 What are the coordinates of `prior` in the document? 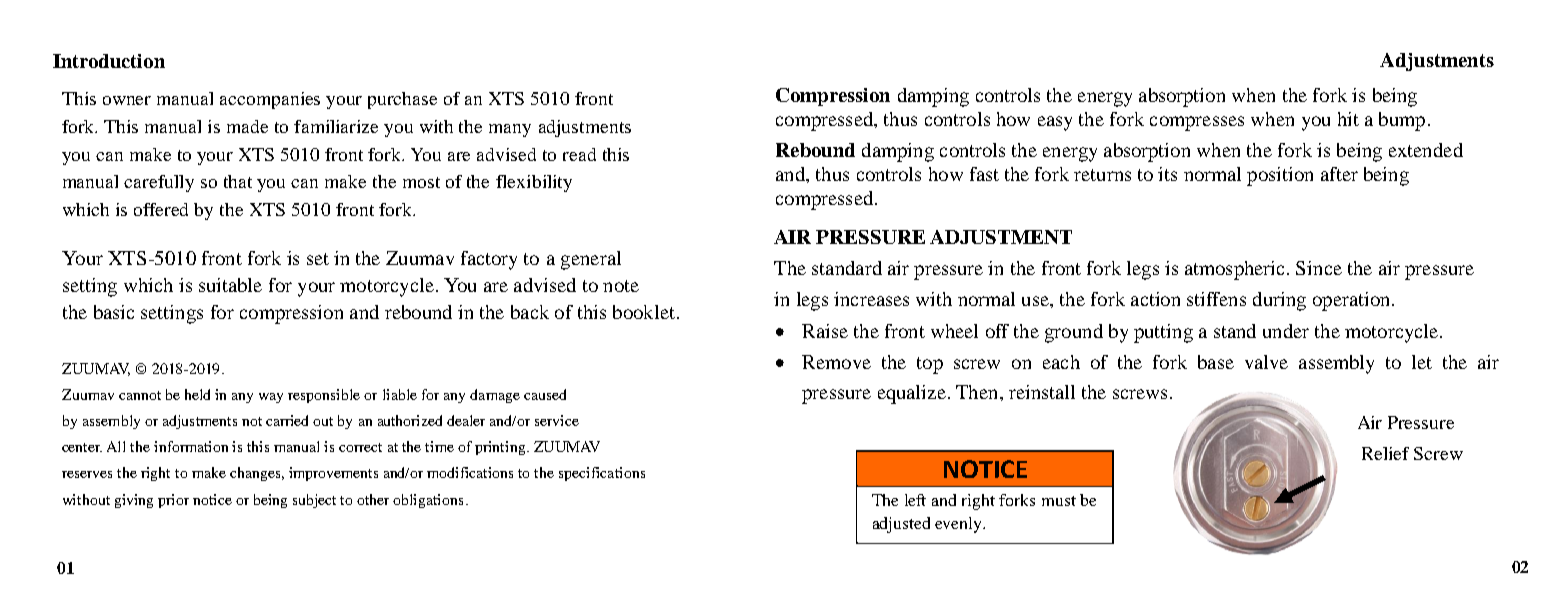 It's located at (173, 501).
